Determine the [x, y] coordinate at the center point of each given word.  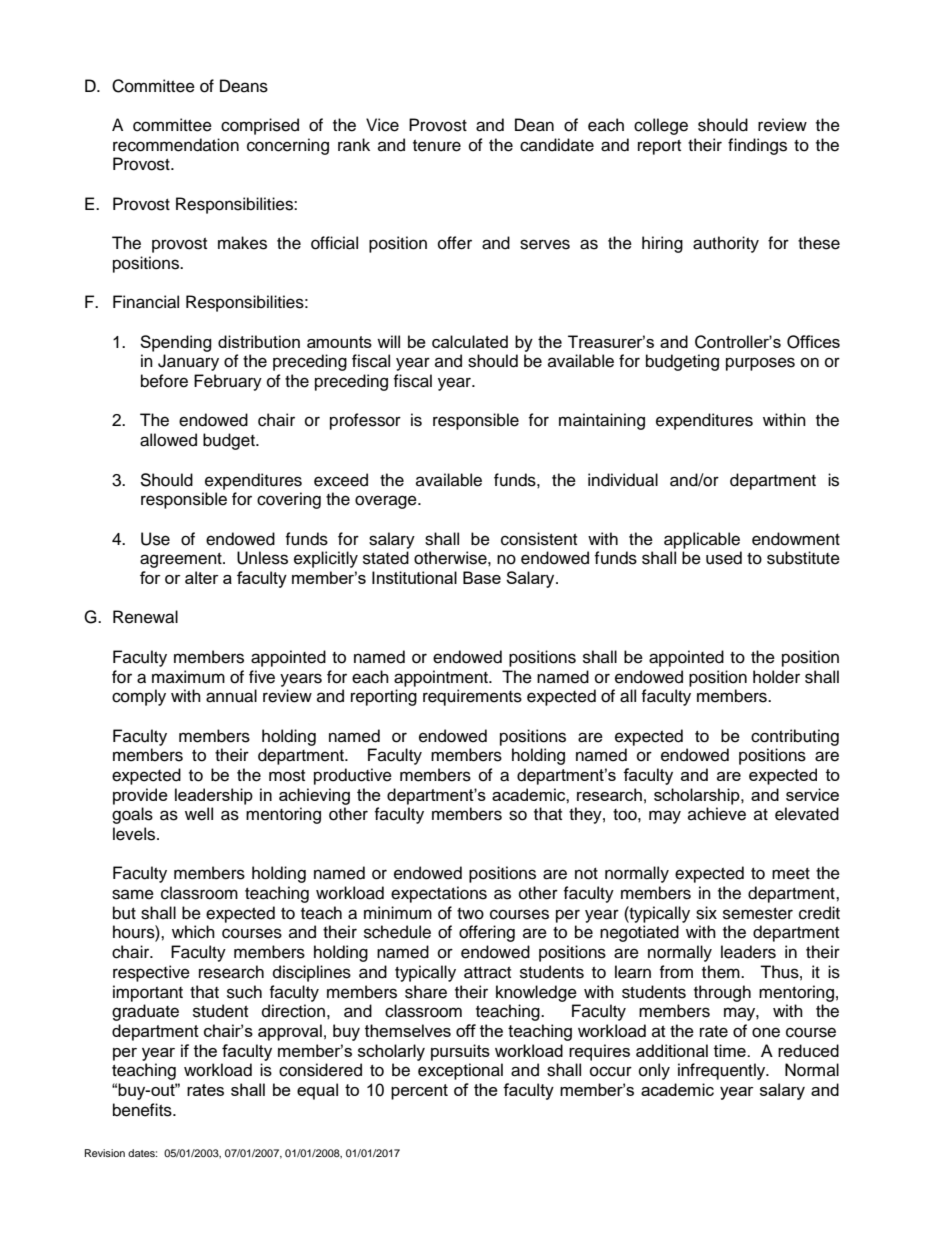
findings [757, 146]
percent [419, 1092]
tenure [437, 146]
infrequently [723, 1071]
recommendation [176, 145]
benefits [143, 1110]
